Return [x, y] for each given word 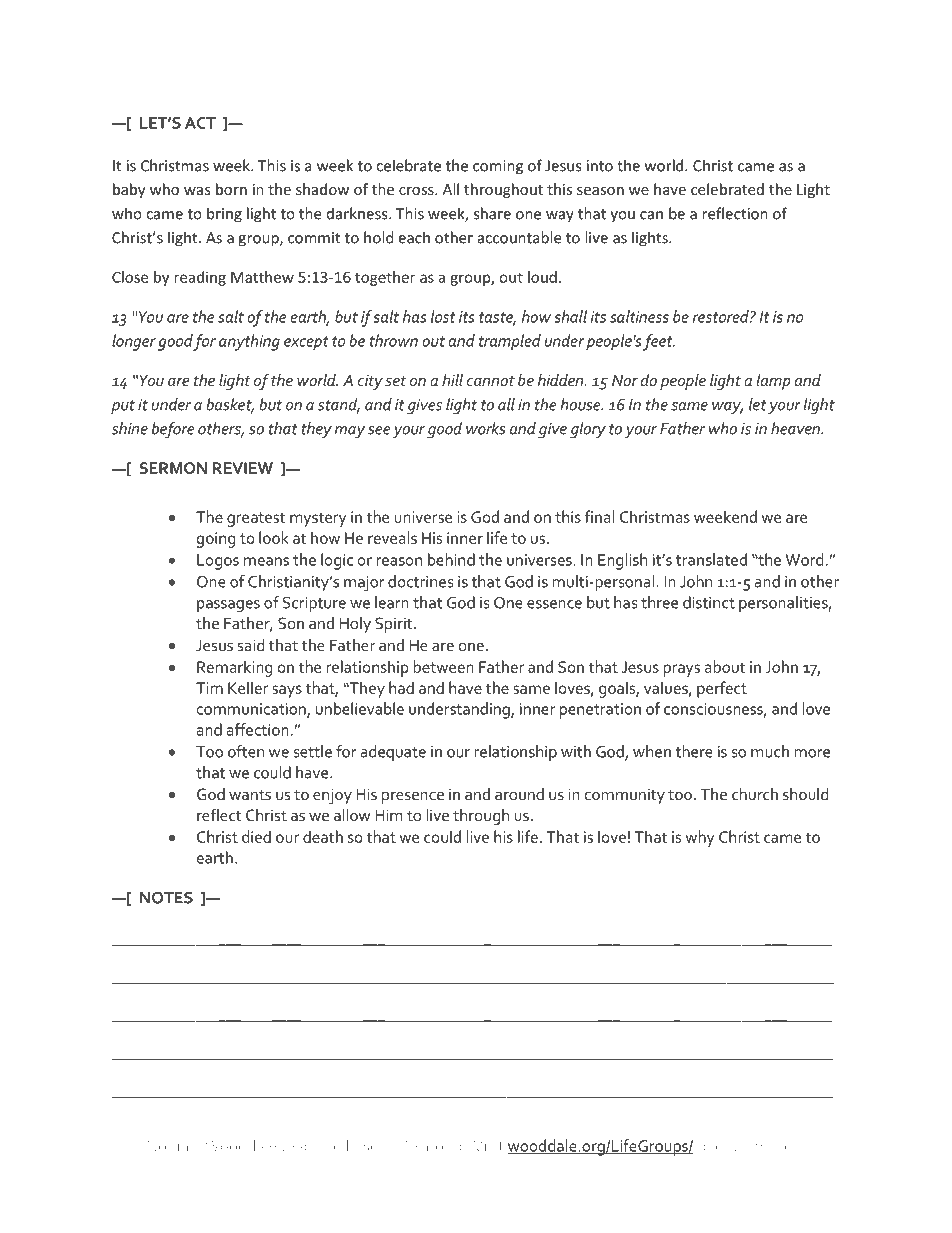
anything [249, 342]
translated [711, 559]
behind [451, 559]
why [700, 838]
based [366, 1145]
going [216, 540]
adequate [393, 753]
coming [498, 167]
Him [389, 815]
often [246, 751]
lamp [773, 382]
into [600, 166]
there [694, 751]
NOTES [166, 898]
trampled [510, 342]
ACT [200, 123]
